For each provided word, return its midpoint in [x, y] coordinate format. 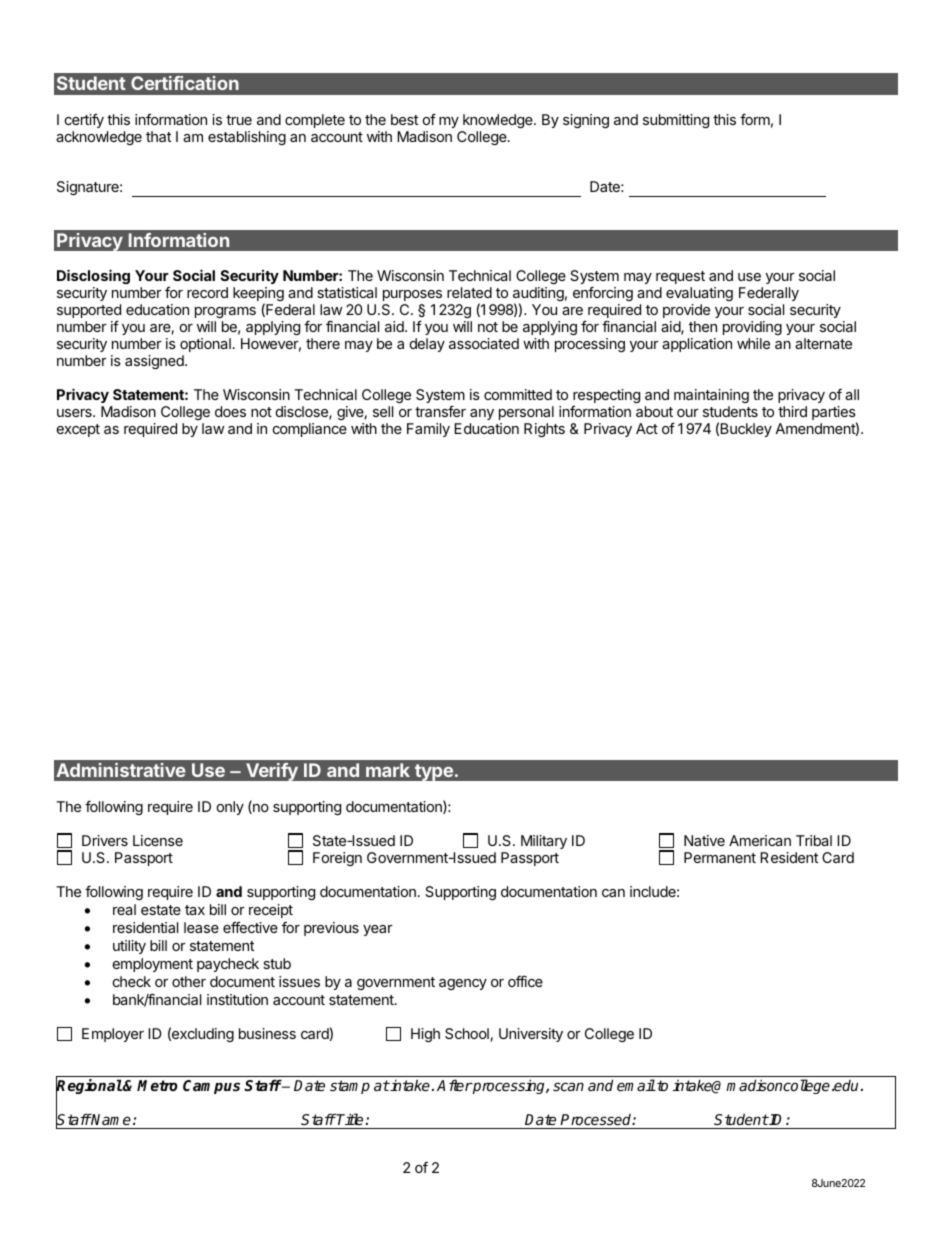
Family [428, 430]
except [78, 430]
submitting [676, 121]
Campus [211, 1087]
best [404, 119]
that [158, 136]
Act [647, 428]
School [467, 1033]
